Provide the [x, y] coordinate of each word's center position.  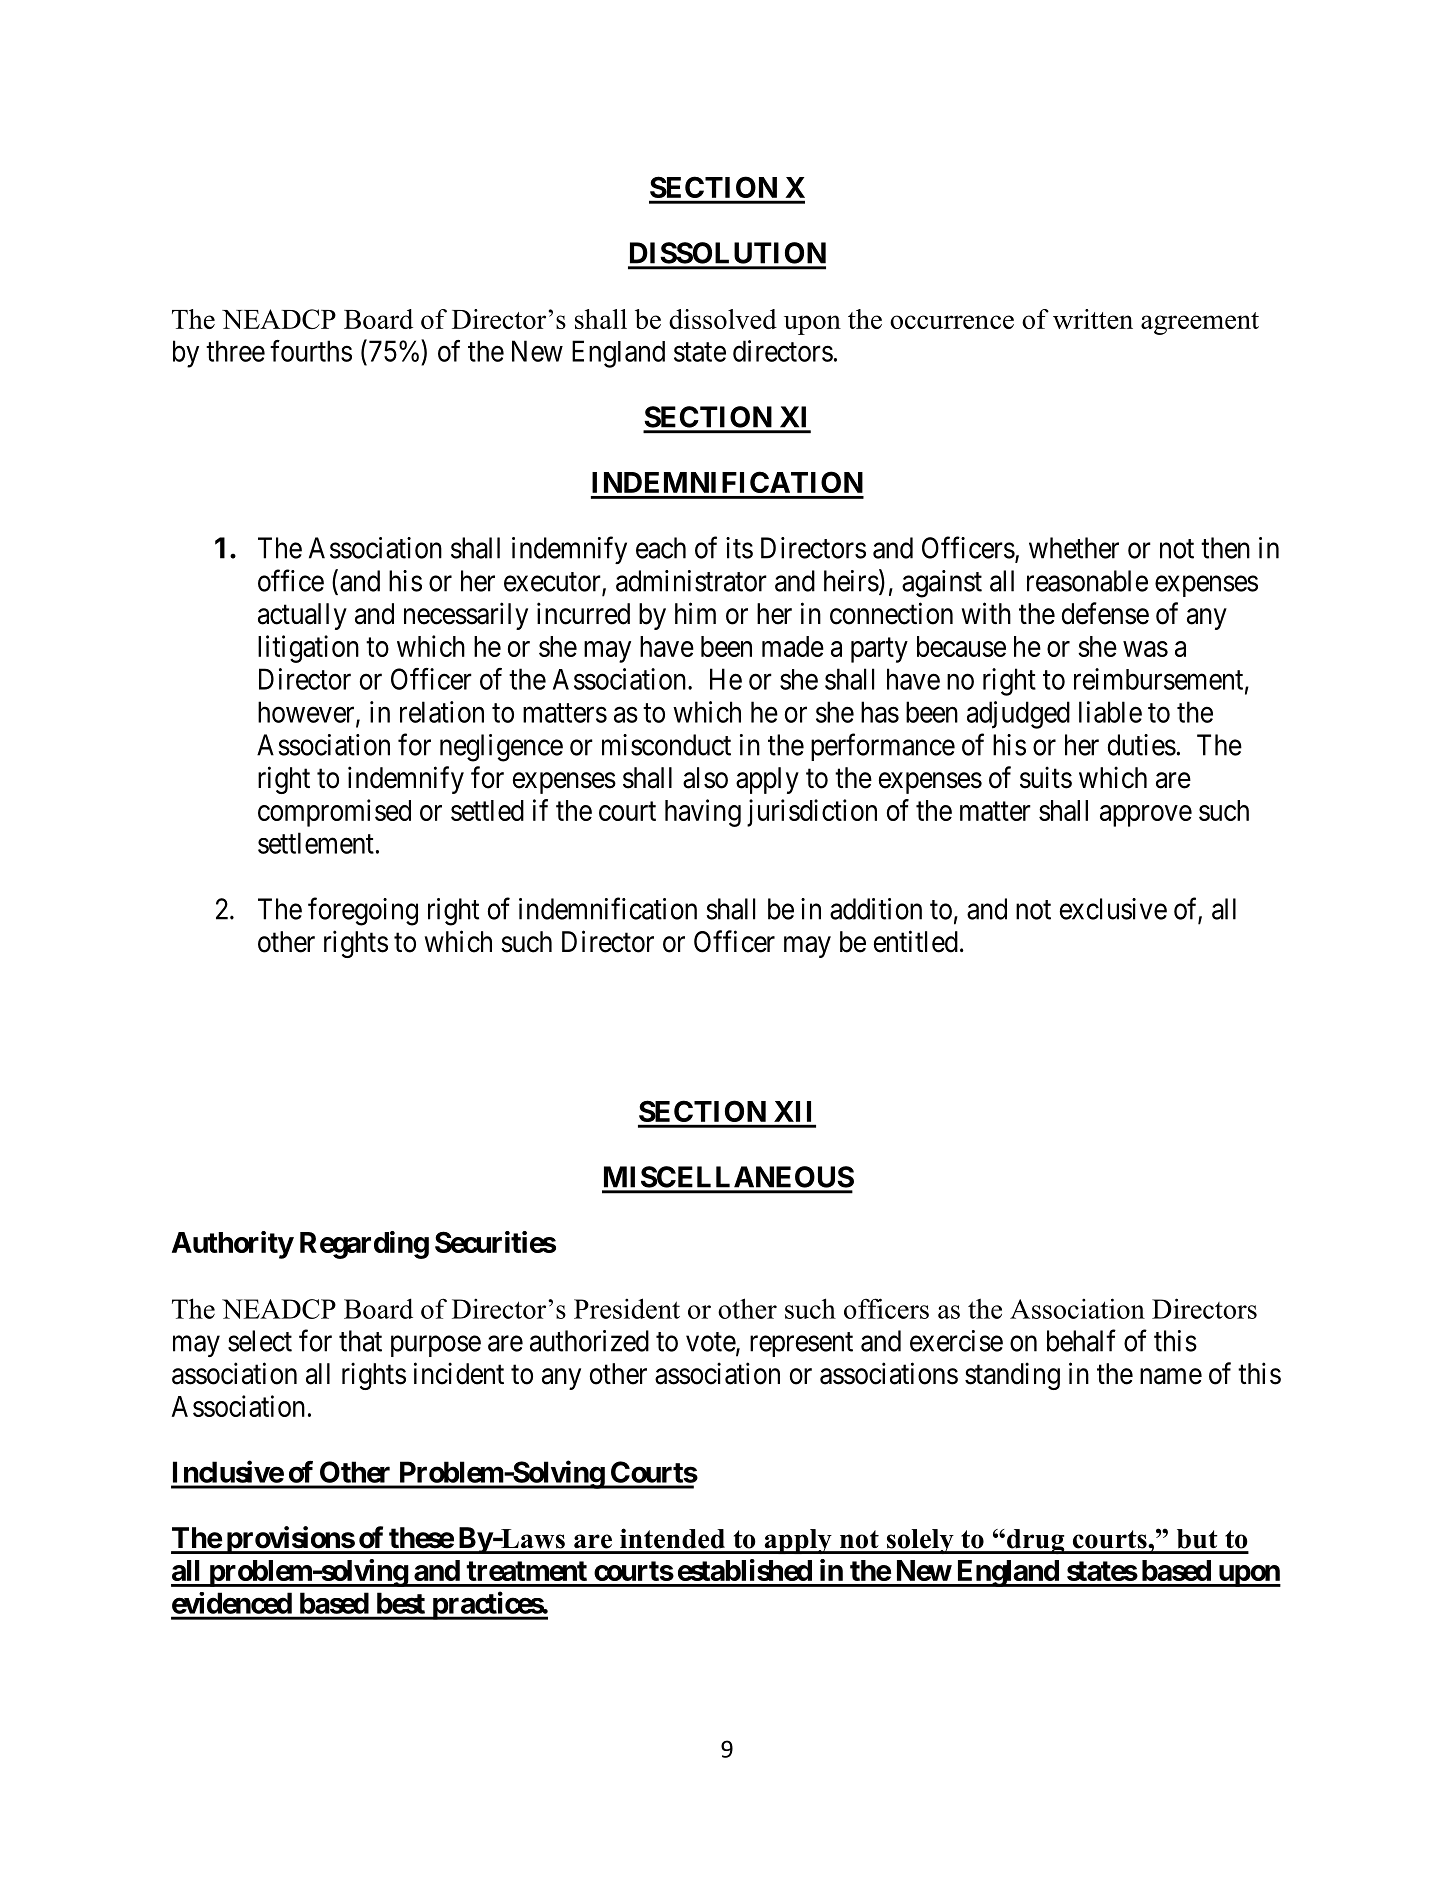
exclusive [1113, 909]
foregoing [363, 911]
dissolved [723, 319]
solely [920, 1541]
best [401, 1603]
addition [876, 909]
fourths [311, 351]
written [1093, 319]
